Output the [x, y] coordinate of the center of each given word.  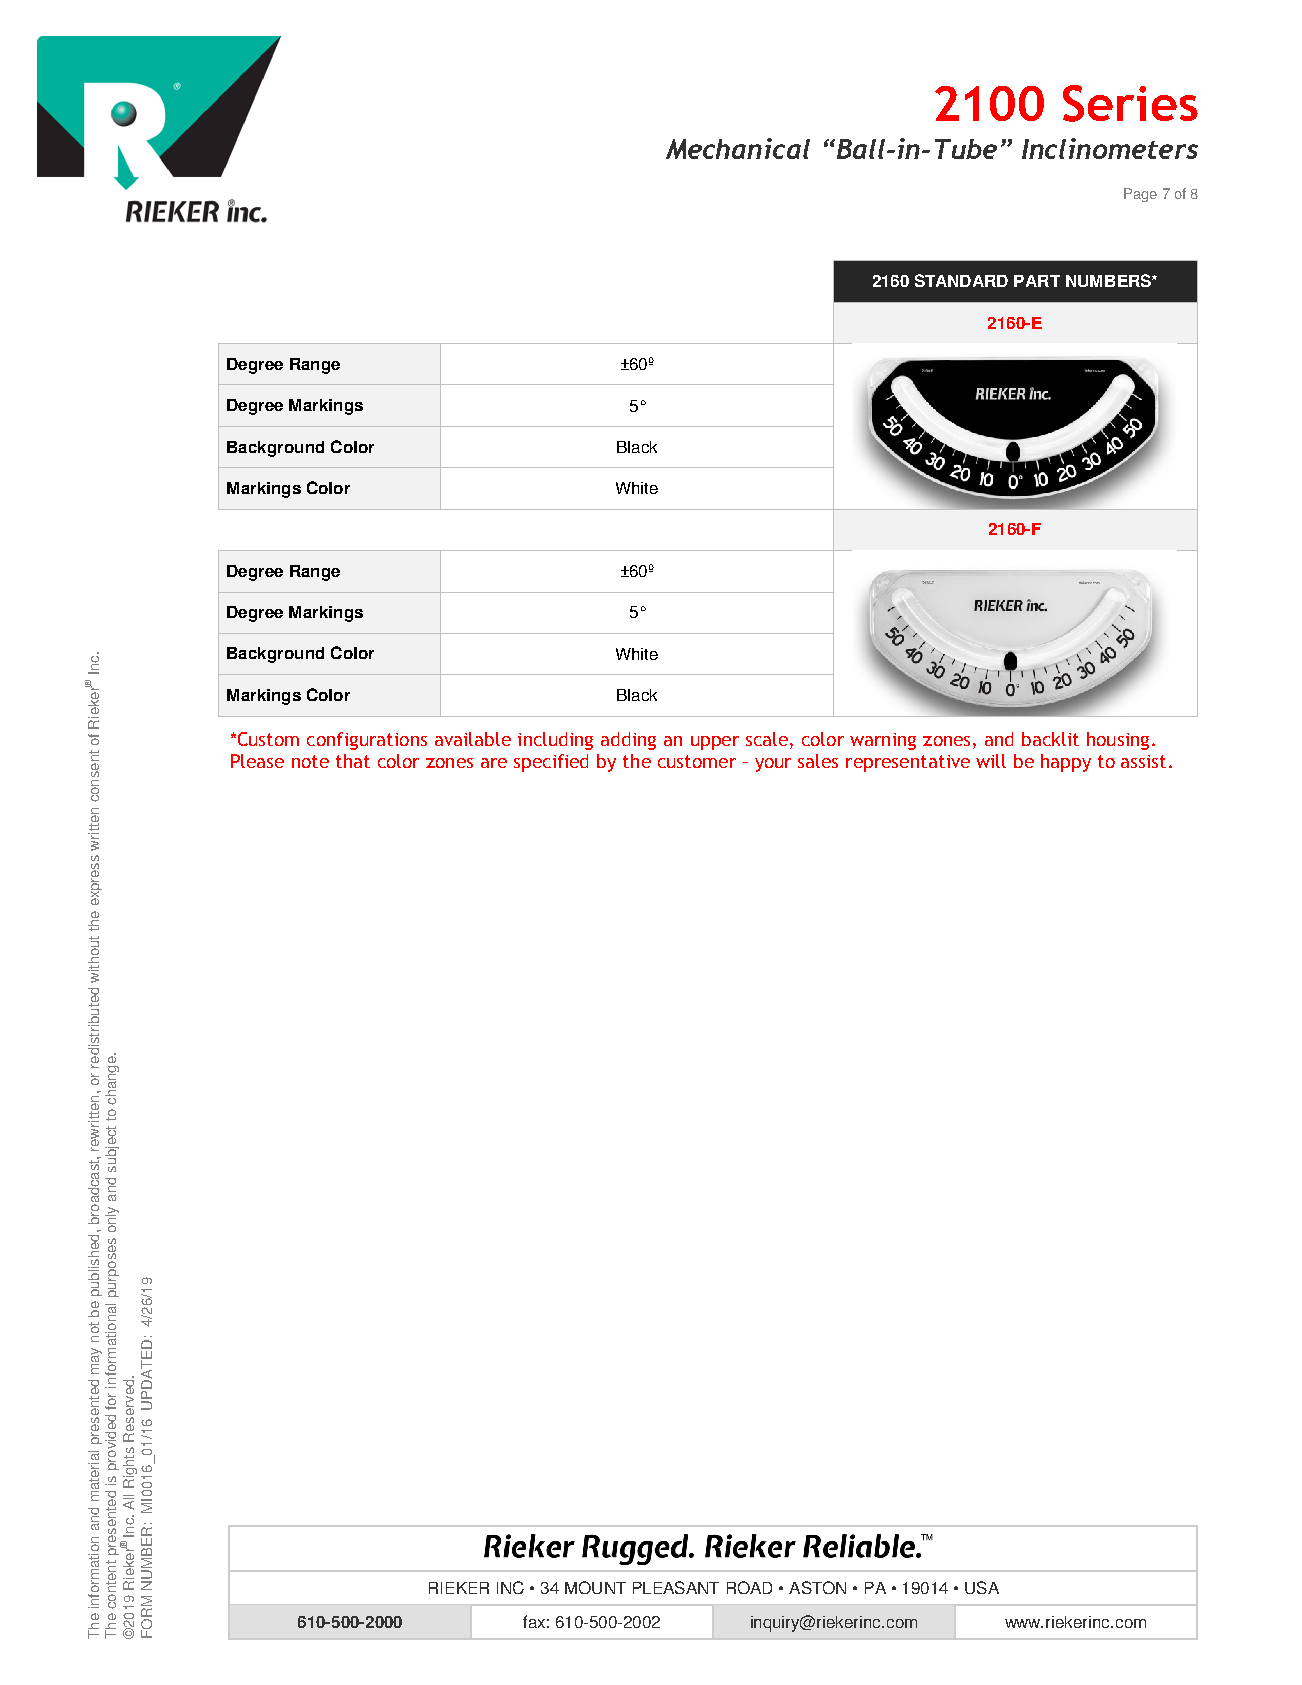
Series [1130, 103]
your [773, 765]
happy [1066, 763]
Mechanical [738, 148]
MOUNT [595, 1587]
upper [715, 743]
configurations [367, 741]
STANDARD [961, 280]
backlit [1050, 739]
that [353, 761]
